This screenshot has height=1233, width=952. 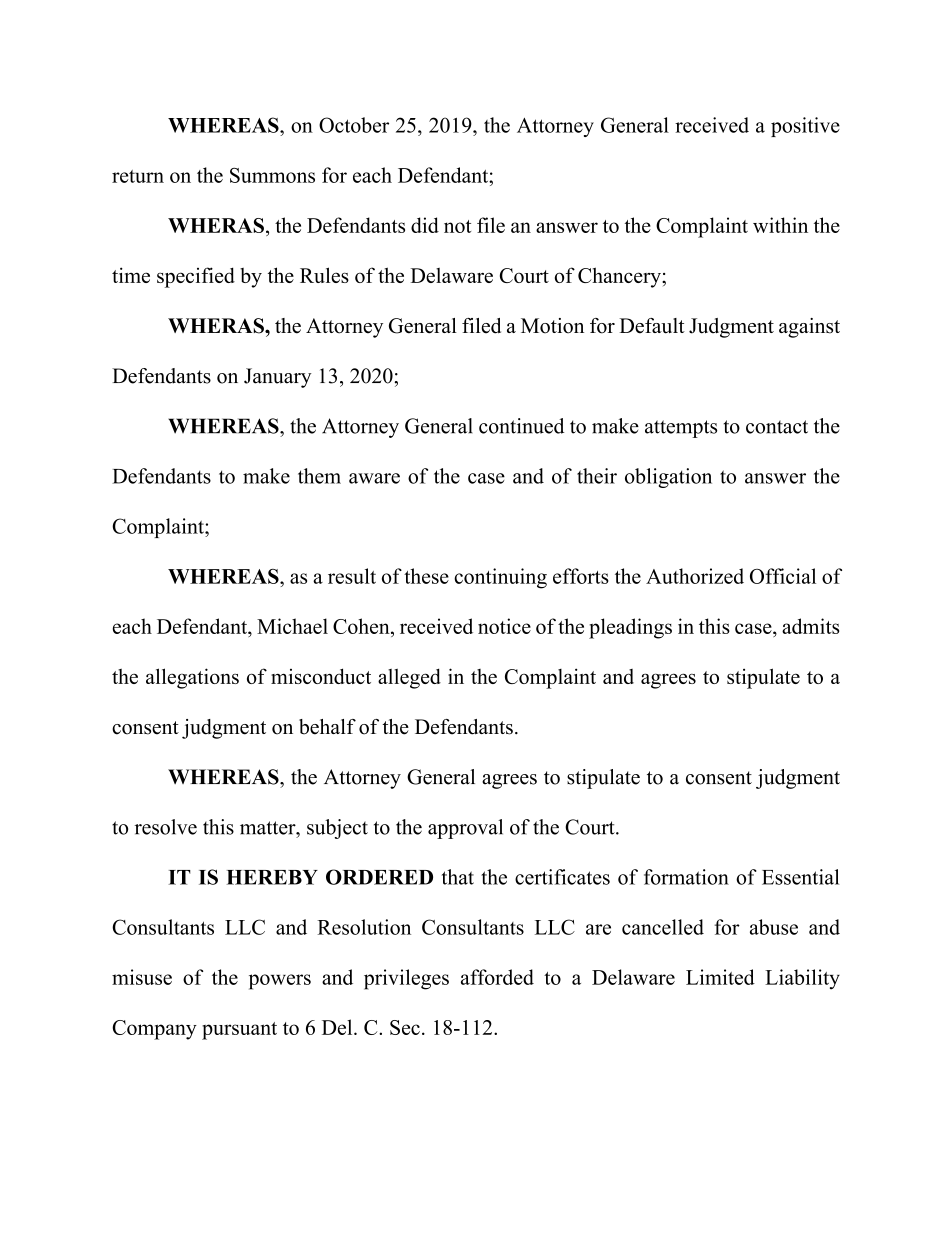 What do you see at coordinates (192, 678) in the screenshot?
I see `allegations` at bounding box center [192, 678].
